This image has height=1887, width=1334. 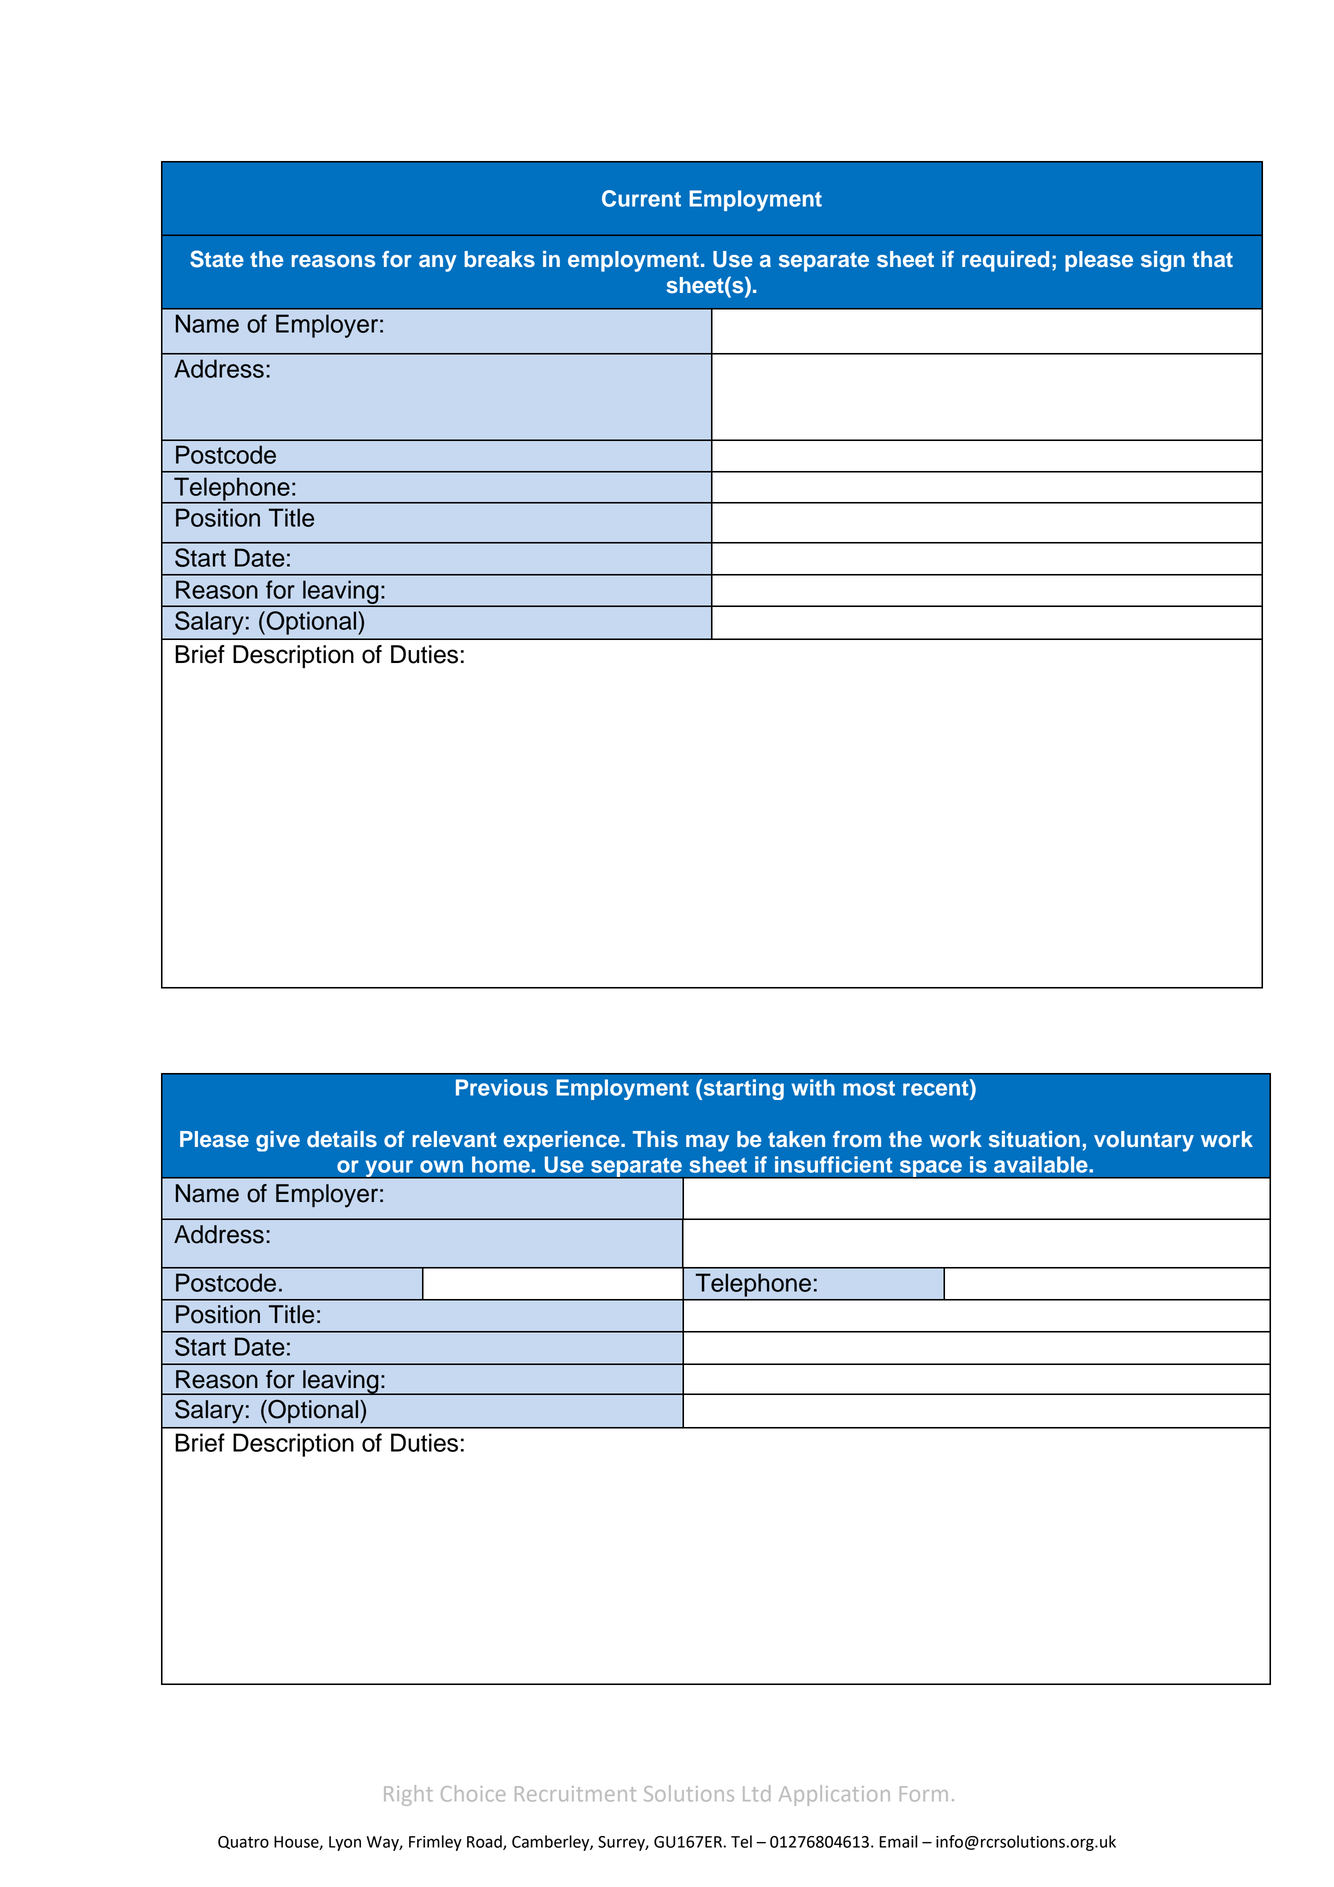 I want to click on may, so click(x=707, y=1143).
